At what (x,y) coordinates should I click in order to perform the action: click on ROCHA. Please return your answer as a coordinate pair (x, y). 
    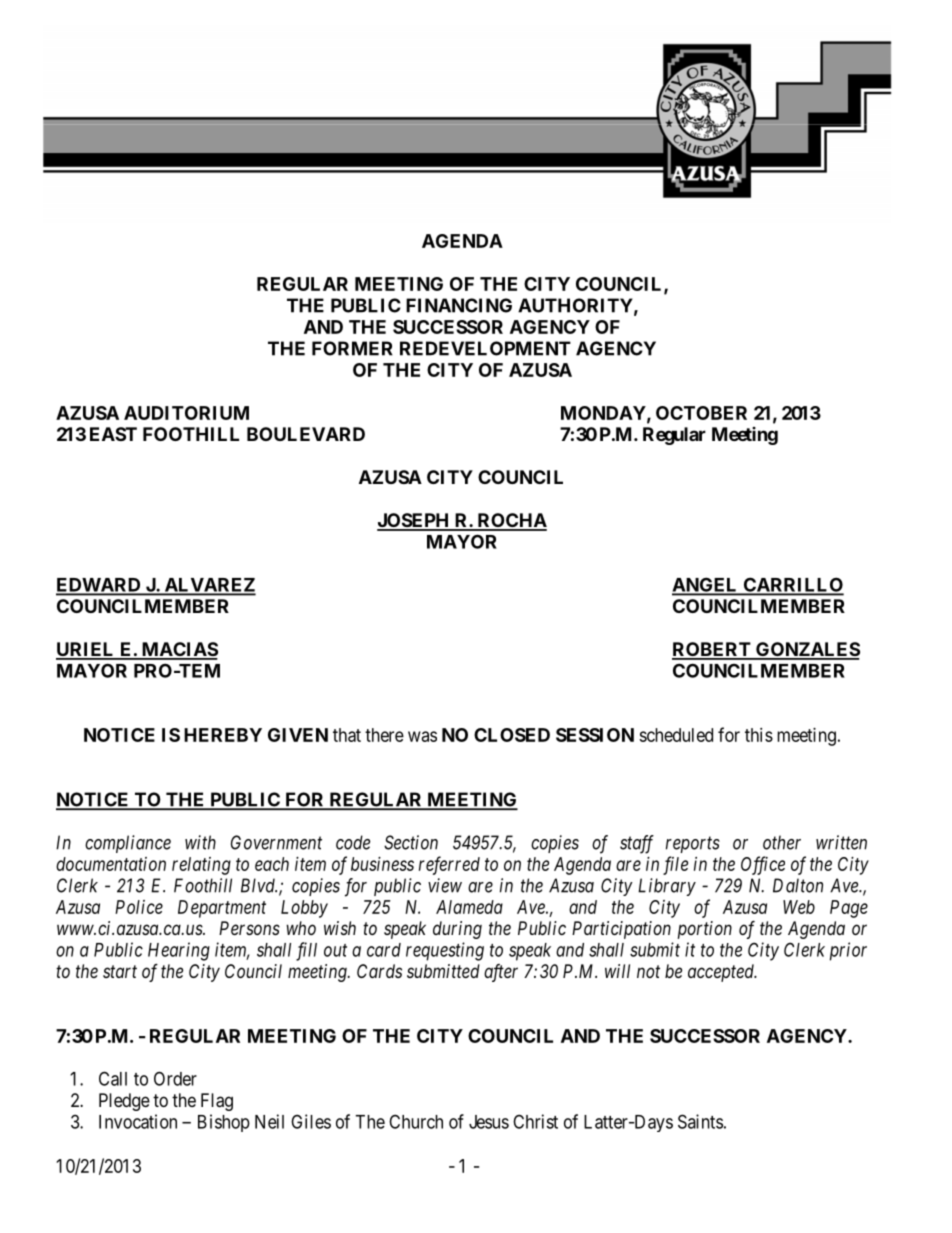
    Looking at the image, I should click on (511, 521).
